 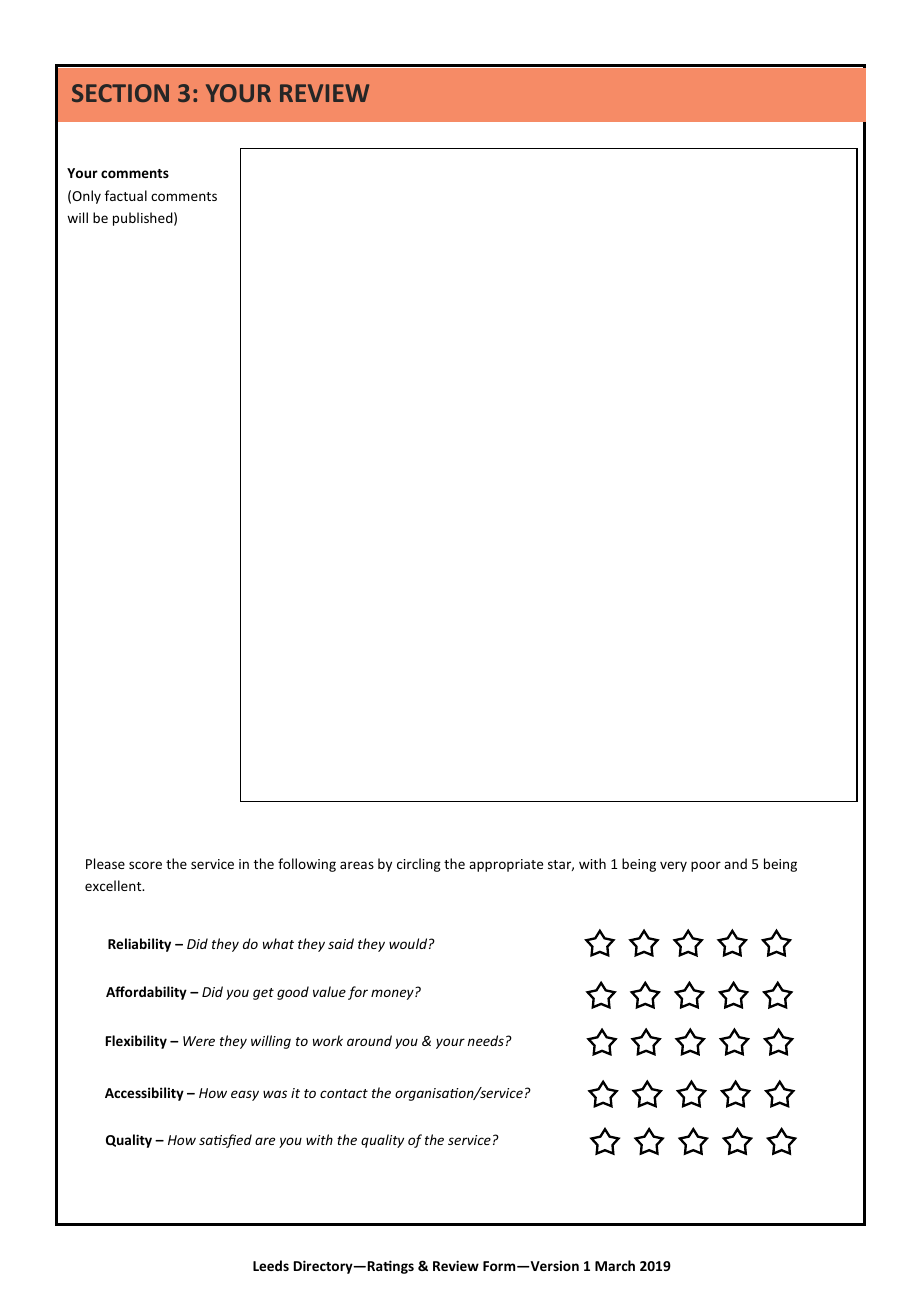 What do you see at coordinates (393, 994) in the page?
I see `money` at bounding box center [393, 994].
